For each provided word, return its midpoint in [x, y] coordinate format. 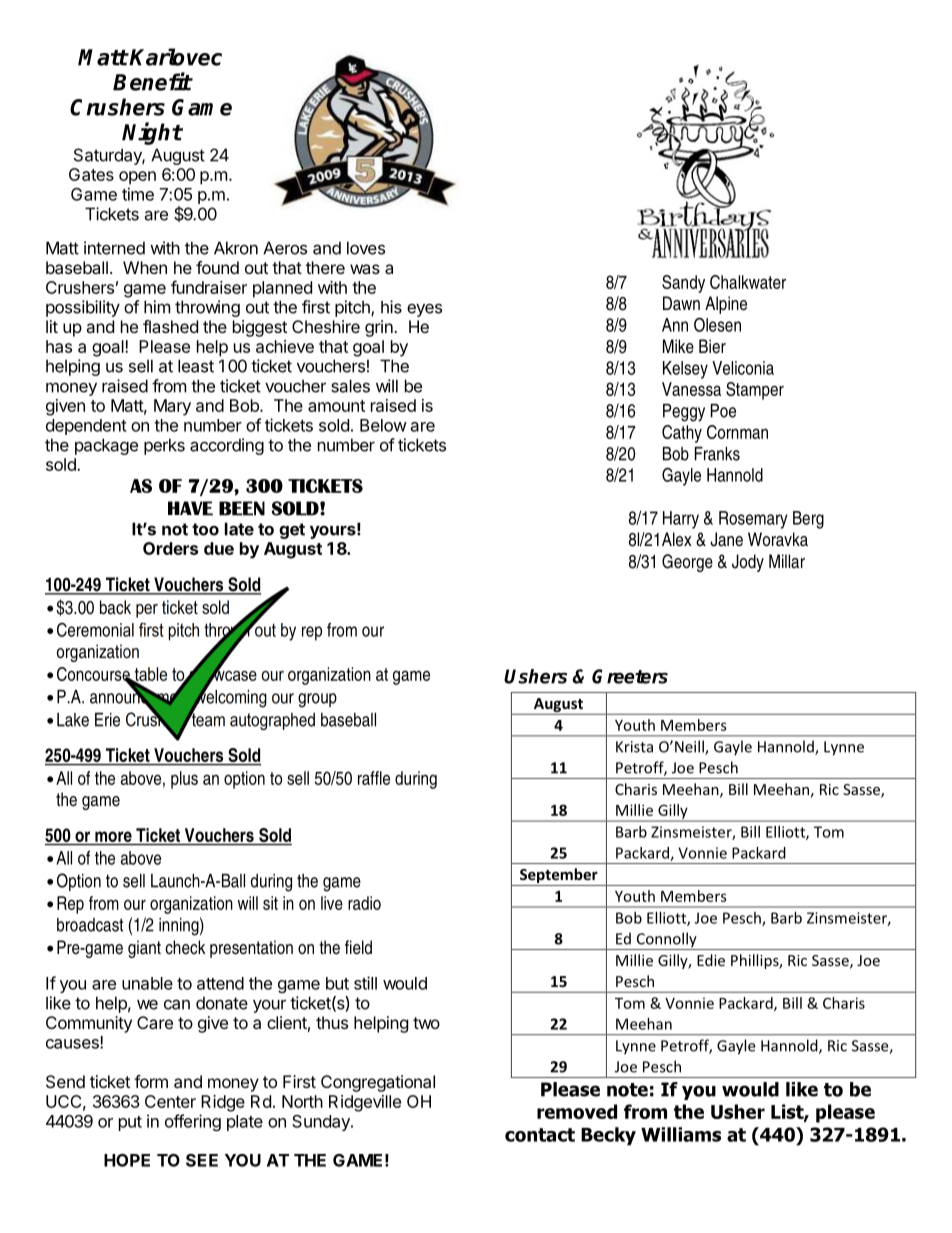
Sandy [683, 284]
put [130, 1123]
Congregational [378, 1083]
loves [366, 248]
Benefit [152, 81]
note [627, 1090]
